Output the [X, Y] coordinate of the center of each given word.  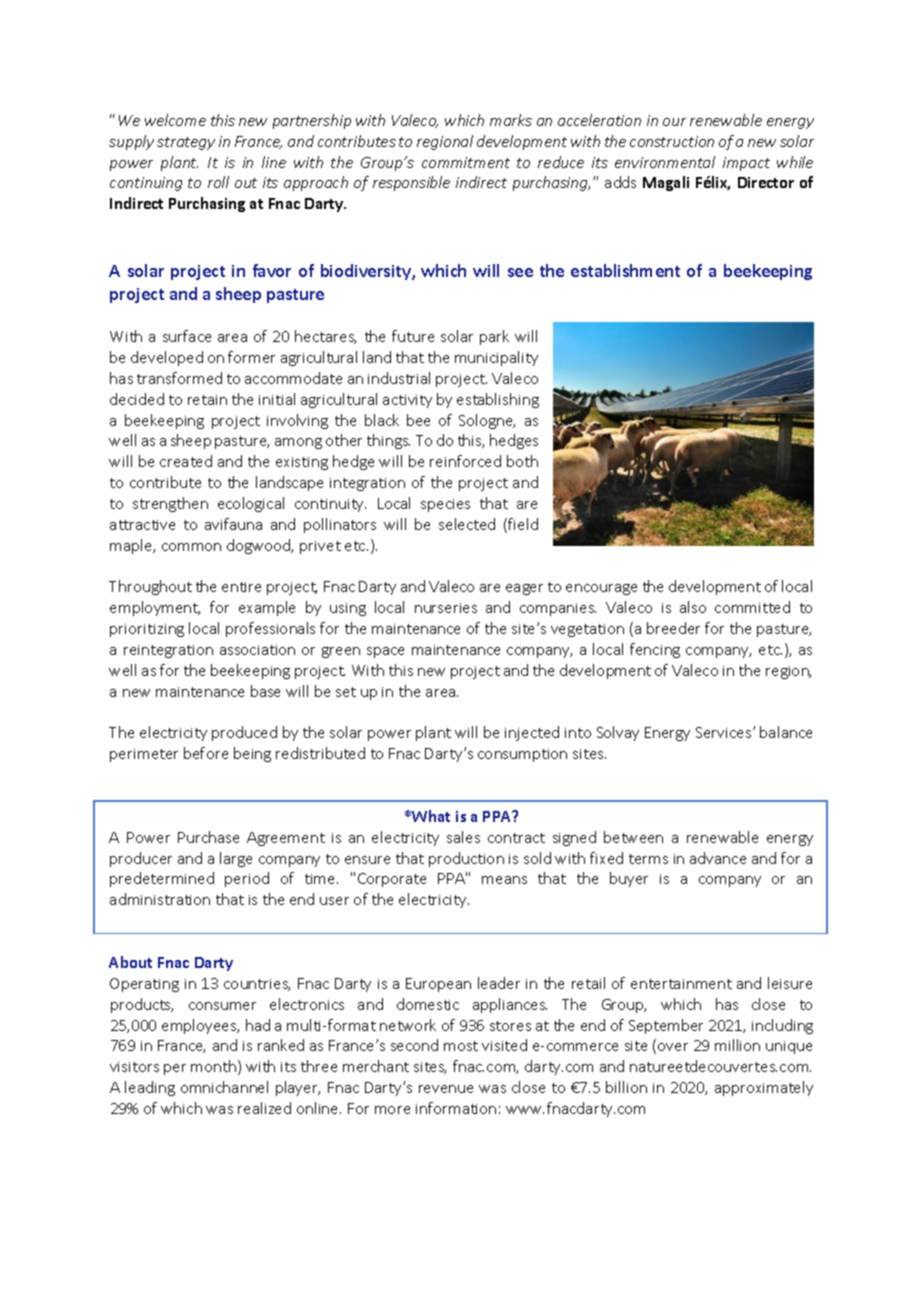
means [504, 880]
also [693, 607]
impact [746, 164]
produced [244, 733]
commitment [466, 162]
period [247, 879]
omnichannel [224, 1087]
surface [187, 336]
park [494, 337]
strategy [186, 143]
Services [725, 732]
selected [467, 524]
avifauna [233, 524]
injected [532, 733]
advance [718, 858]
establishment [625, 270]
